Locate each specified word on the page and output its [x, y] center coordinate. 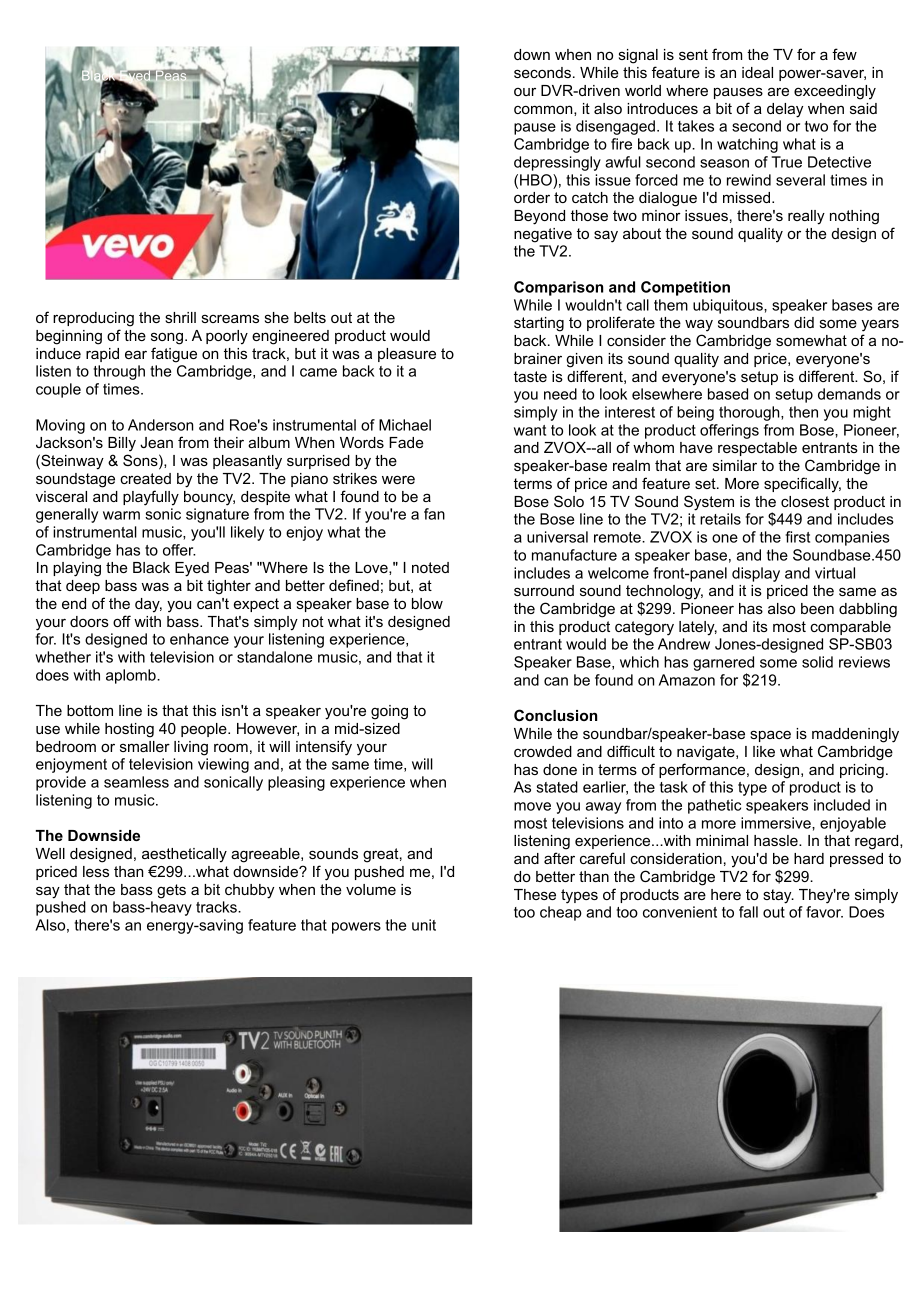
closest [805, 501]
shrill [180, 317]
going [389, 712]
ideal [757, 72]
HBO [537, 180]
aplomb [132, 676]
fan [434, 514]
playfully [151, 498]
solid [817, 662]
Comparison [558, 288]
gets [171, 891]
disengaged [615, 127]
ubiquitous [729, 306]
